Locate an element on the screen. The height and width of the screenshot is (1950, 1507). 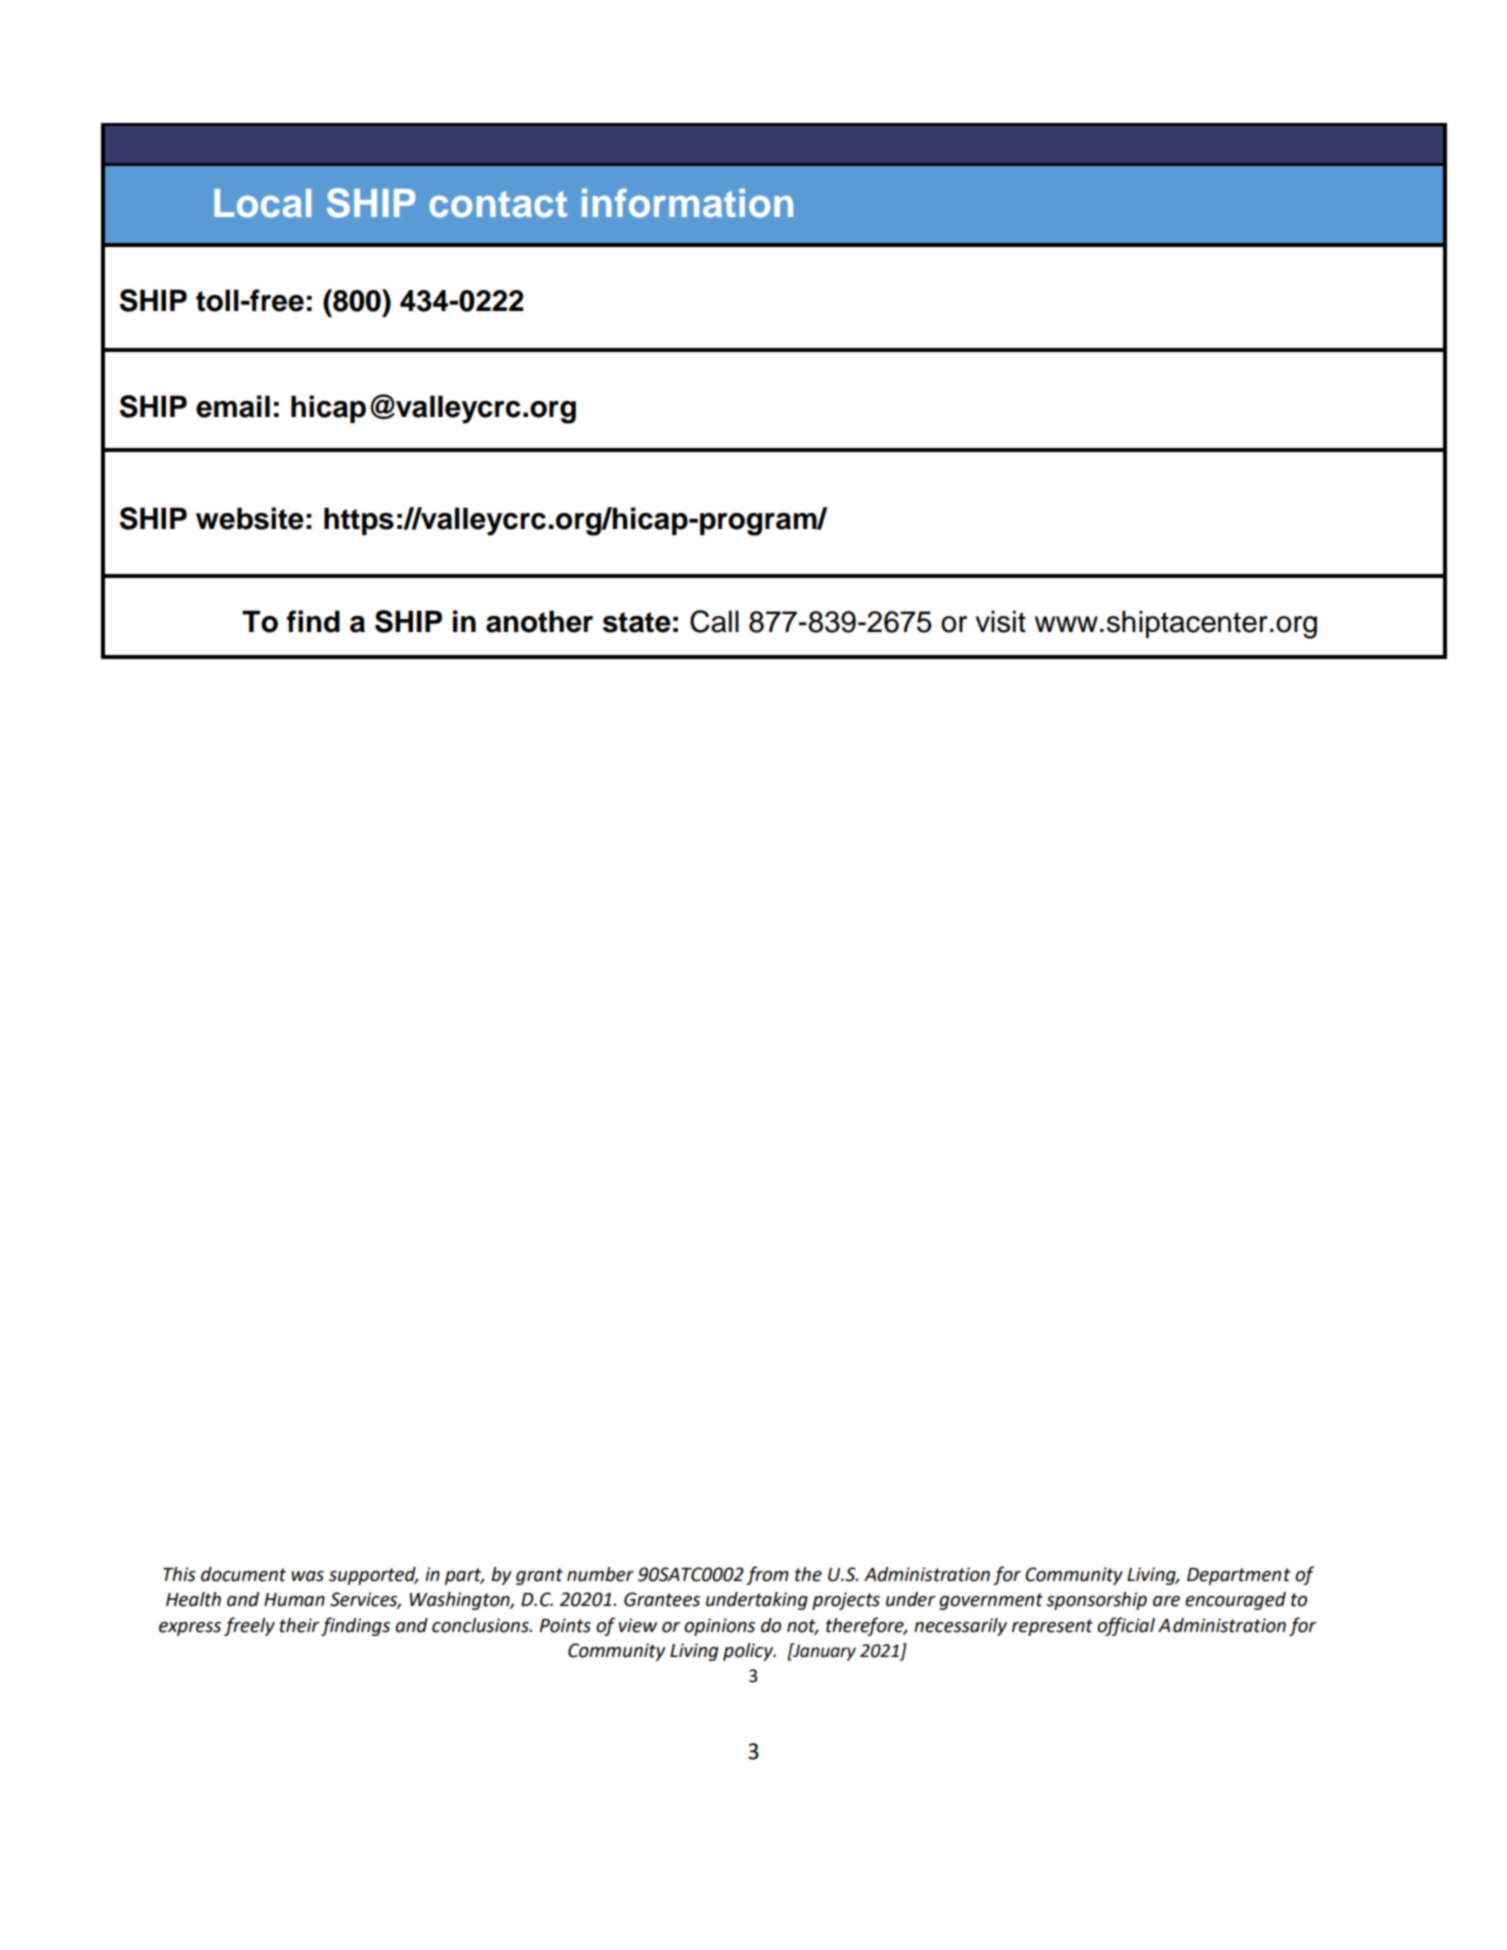
document is located at coordinates (243, 1574).
